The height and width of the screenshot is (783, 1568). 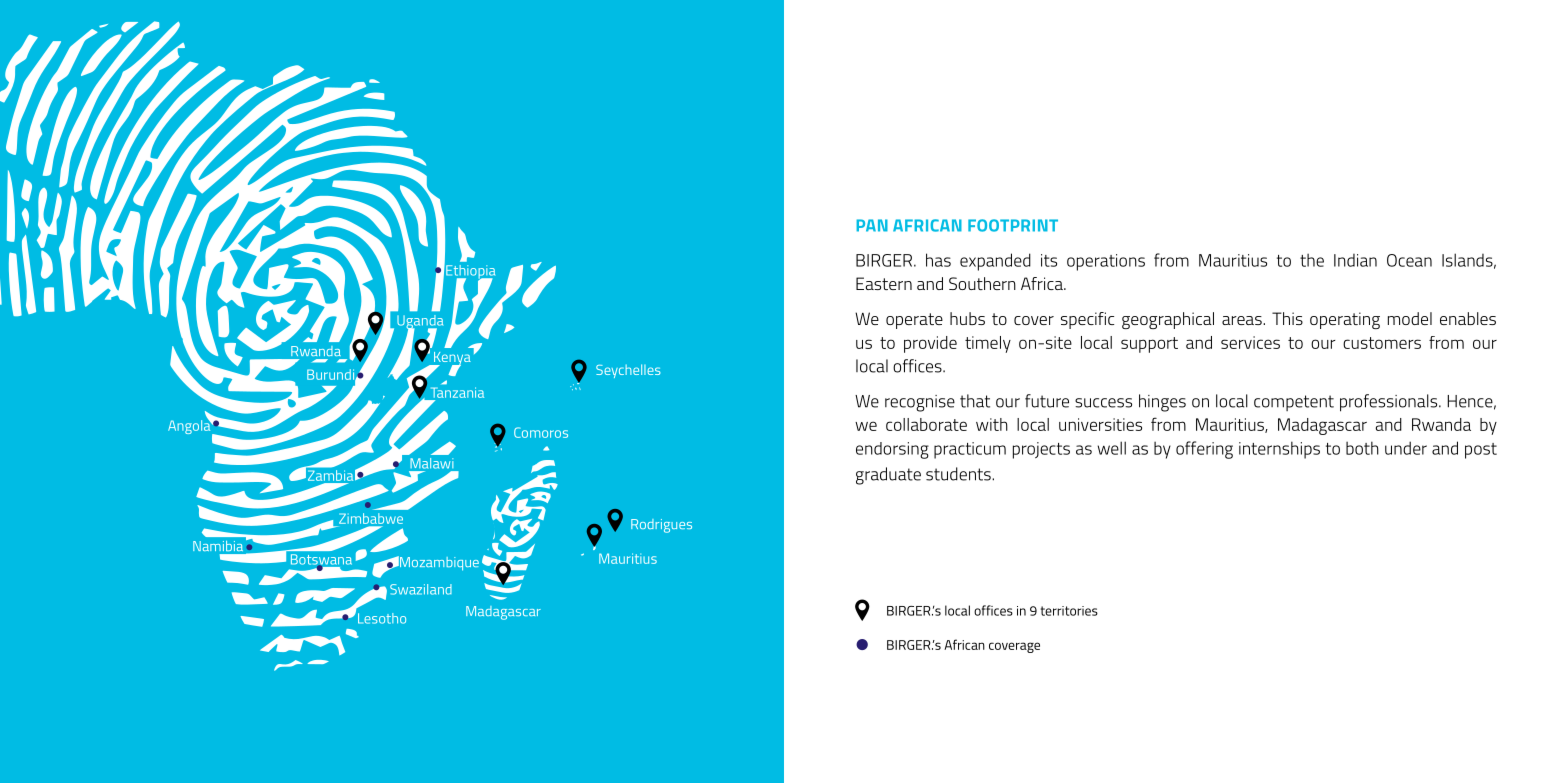 What do you see at coordinates (1013, 225) in the screenshot?
I see `FOOTPRINT` at bounding box center [1013, 225].
